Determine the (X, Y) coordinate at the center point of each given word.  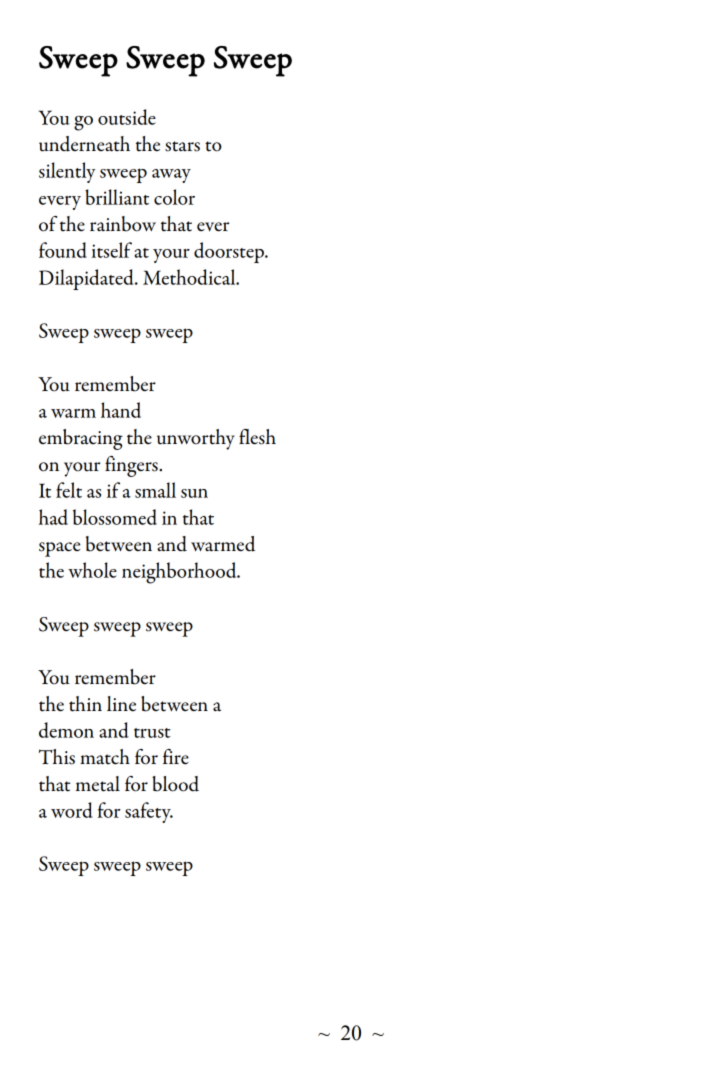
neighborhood (180, 573)
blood (175, 784)
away (171, 176)
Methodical (190, 277)
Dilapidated (87, 279)
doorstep (230, 252)
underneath (84, 144)
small (155, 490)
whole (92, 570)
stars (182, 146)
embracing (81, 439)
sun (194, 493)
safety (149, 812)
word (72, 810)
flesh (257, 437)
